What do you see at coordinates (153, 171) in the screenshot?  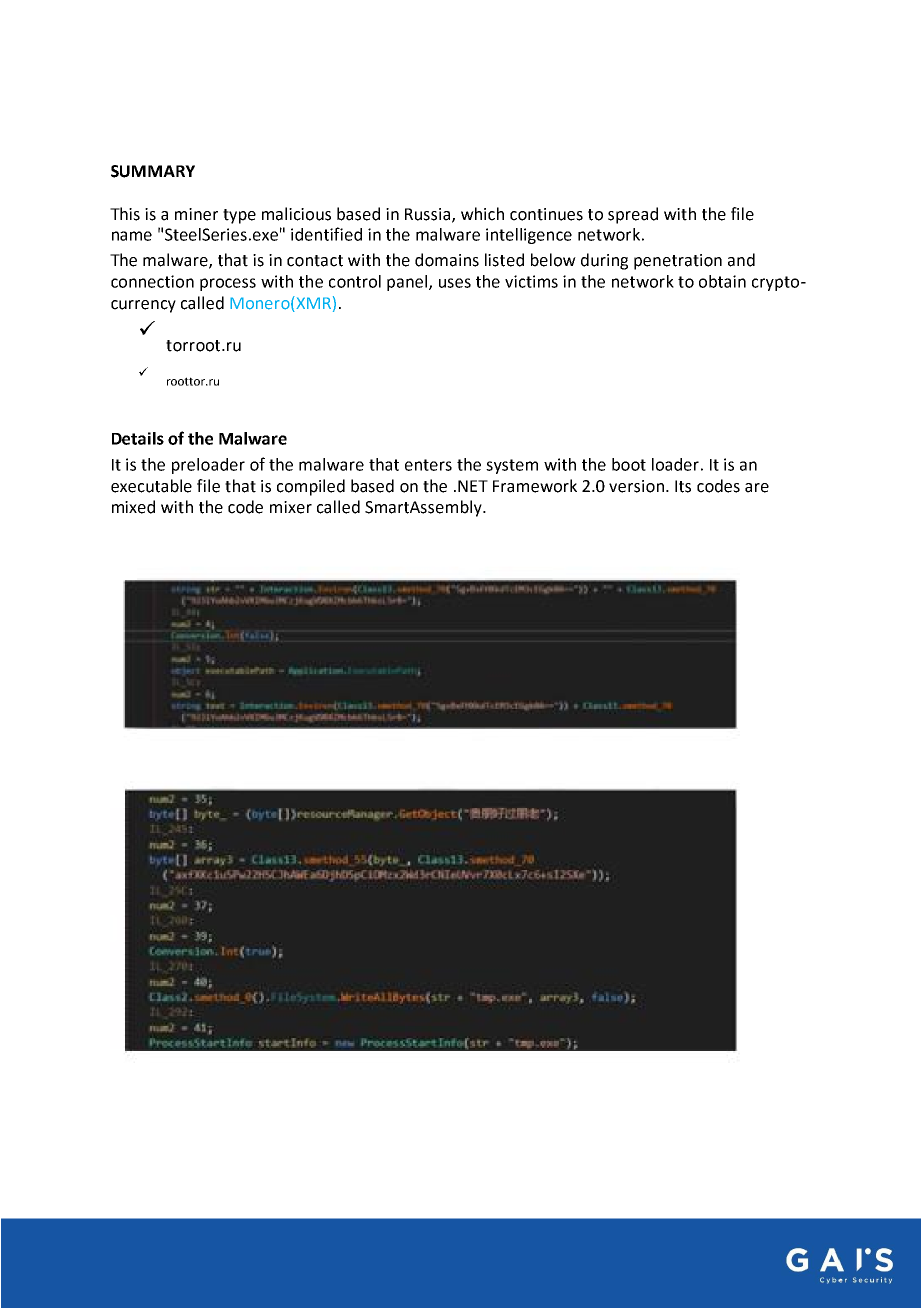 I see `SUMMARY` at bounding box center [153, 171].
